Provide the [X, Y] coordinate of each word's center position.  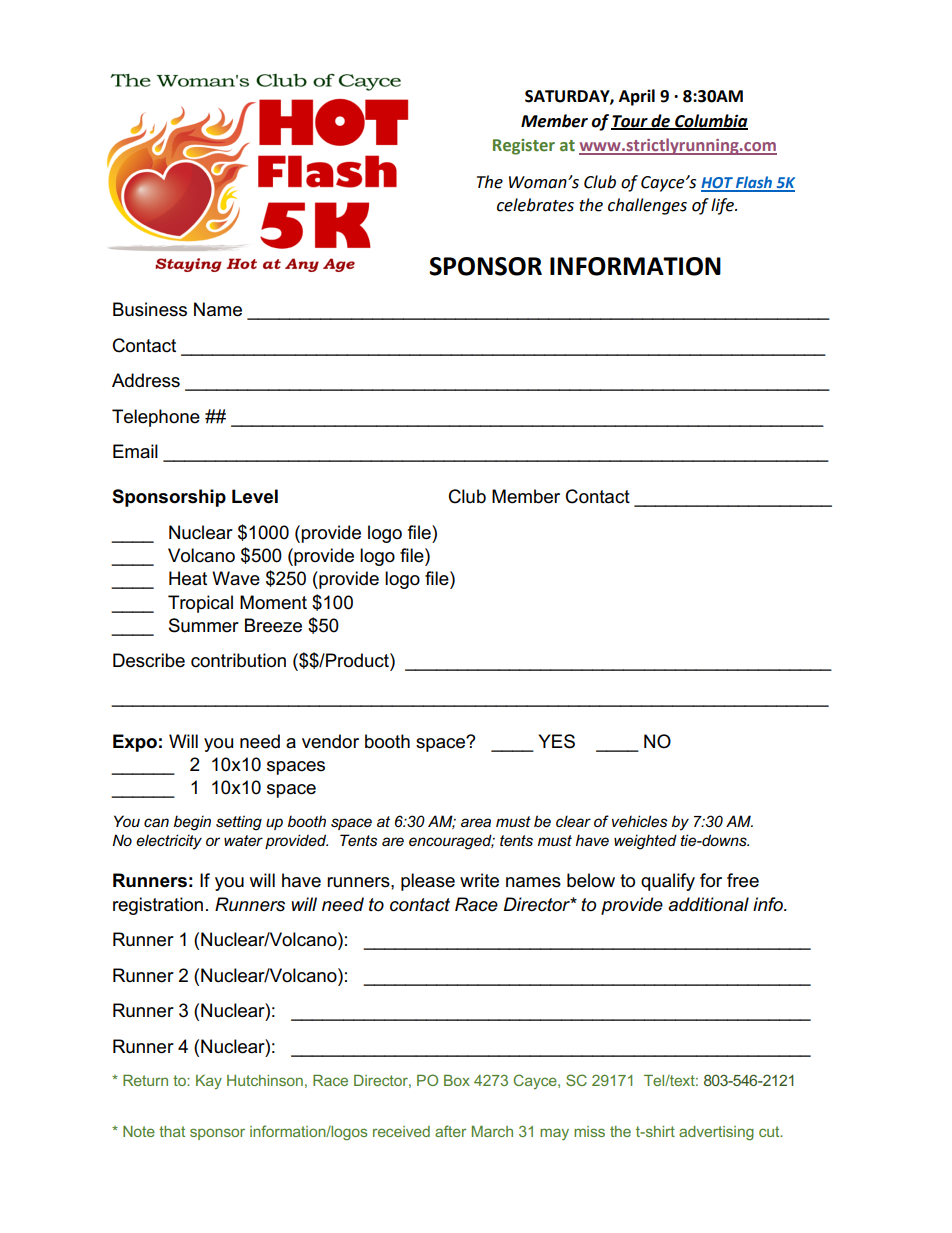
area [476, 822]
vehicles [639, 821]
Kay [209, 1082]
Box [457, 1080]
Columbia [710, 121]
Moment [273, 602]
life [723, 206]
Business [150, 309]
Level [255, 496]
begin [192, 823]
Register [524, 147]
